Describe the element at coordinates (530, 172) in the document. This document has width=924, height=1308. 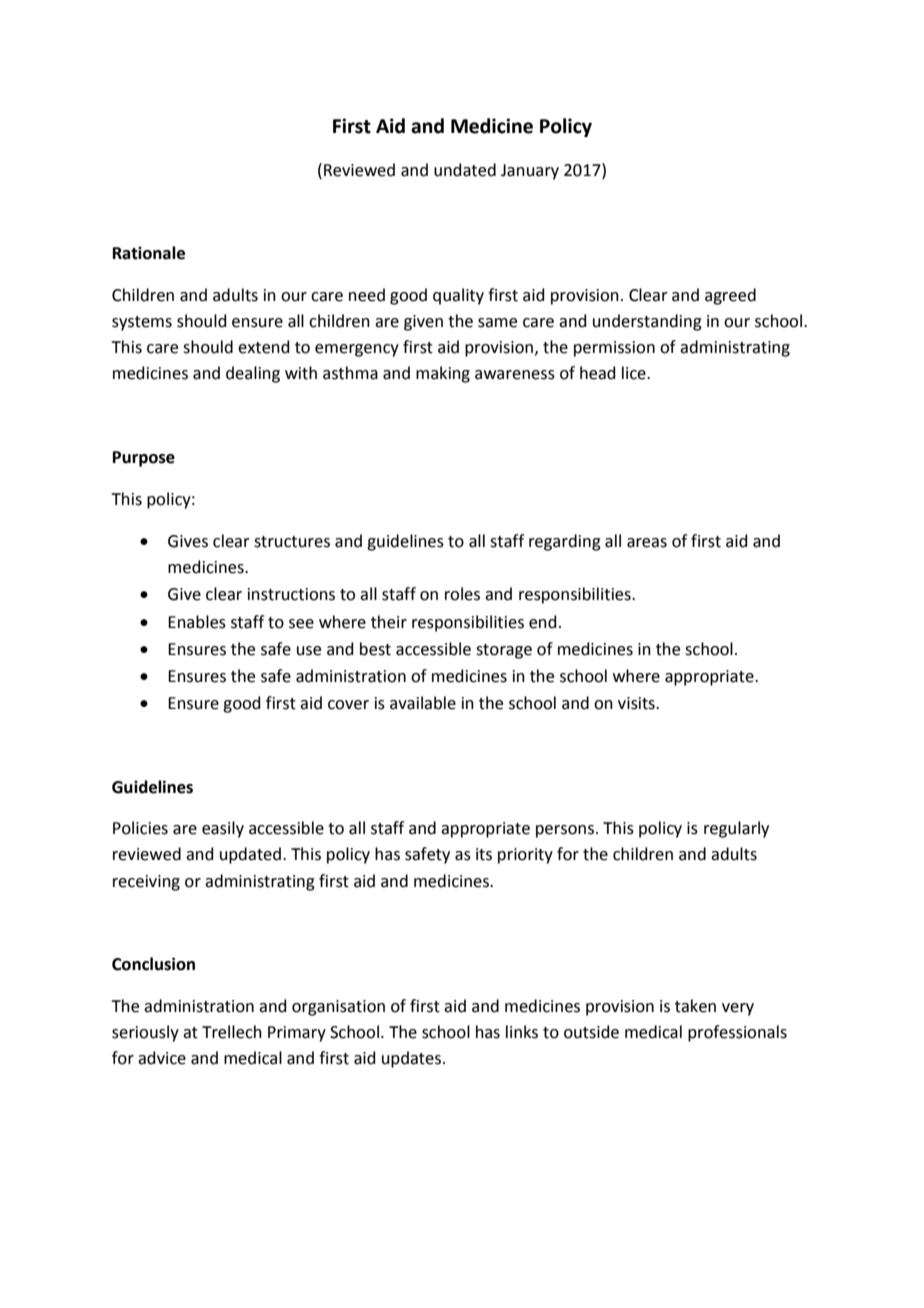
I see `January` at that location.
